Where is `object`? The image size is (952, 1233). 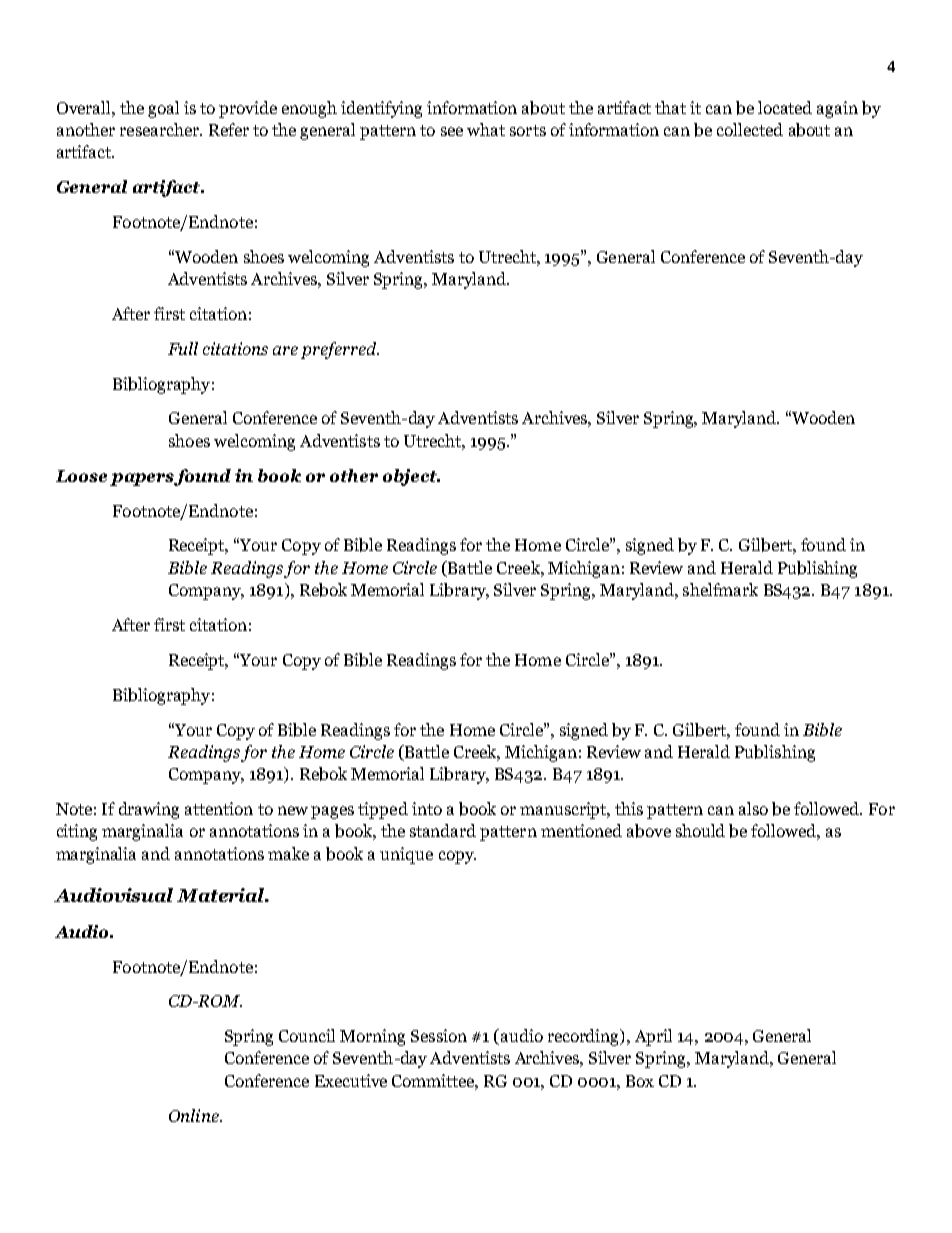
object is located at coordinates (411, 477).
